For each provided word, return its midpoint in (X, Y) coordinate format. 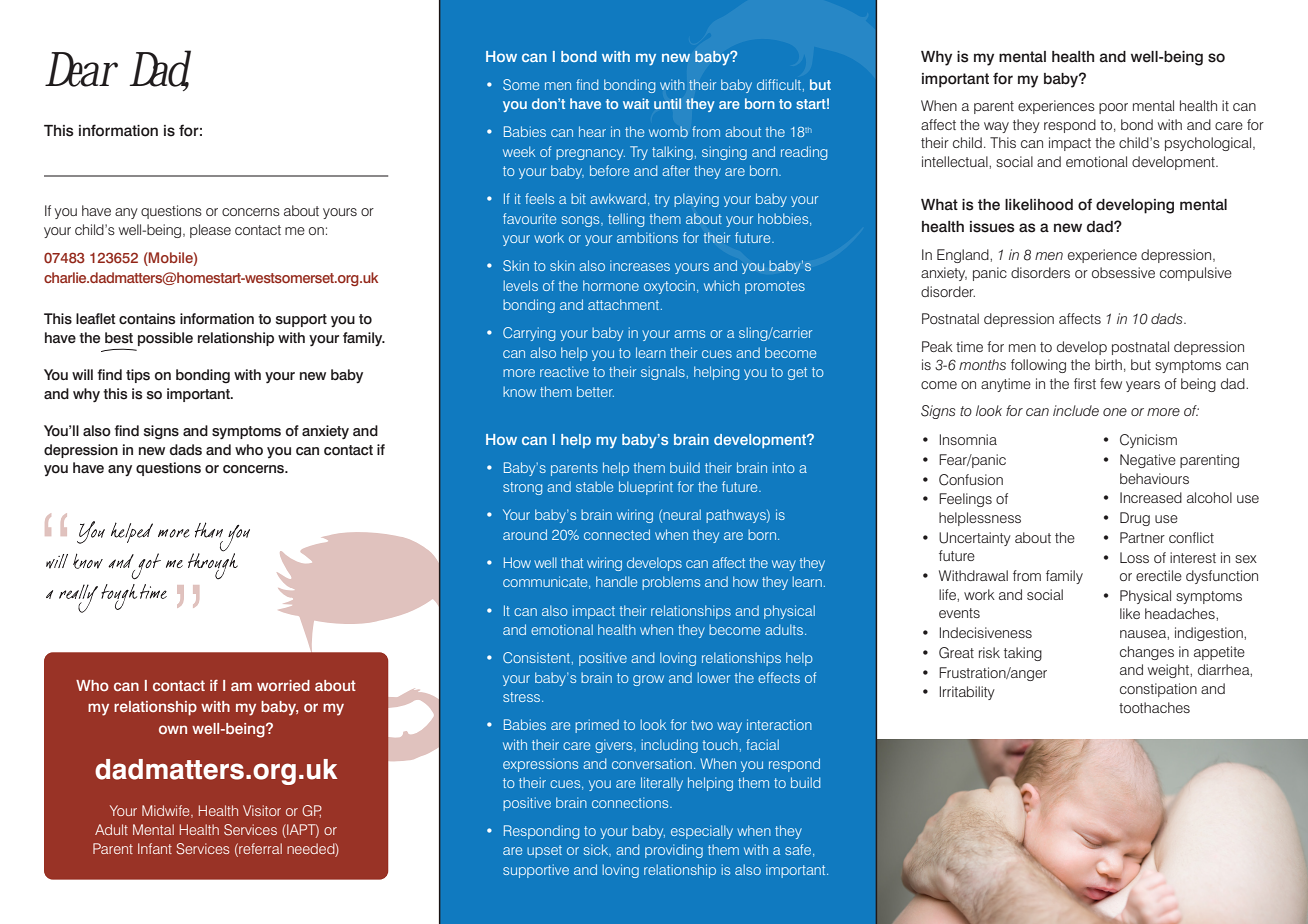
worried (283, 685)
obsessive (1123, 272)
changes (1147, 653)
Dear (81, 69)
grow (648, 680)
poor (1113, 108)
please (210, 231)
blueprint (646, 488)
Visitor (262, 810)
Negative (1148, 461)
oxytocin (669, 287)
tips (138, 376)
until (667, 103)
